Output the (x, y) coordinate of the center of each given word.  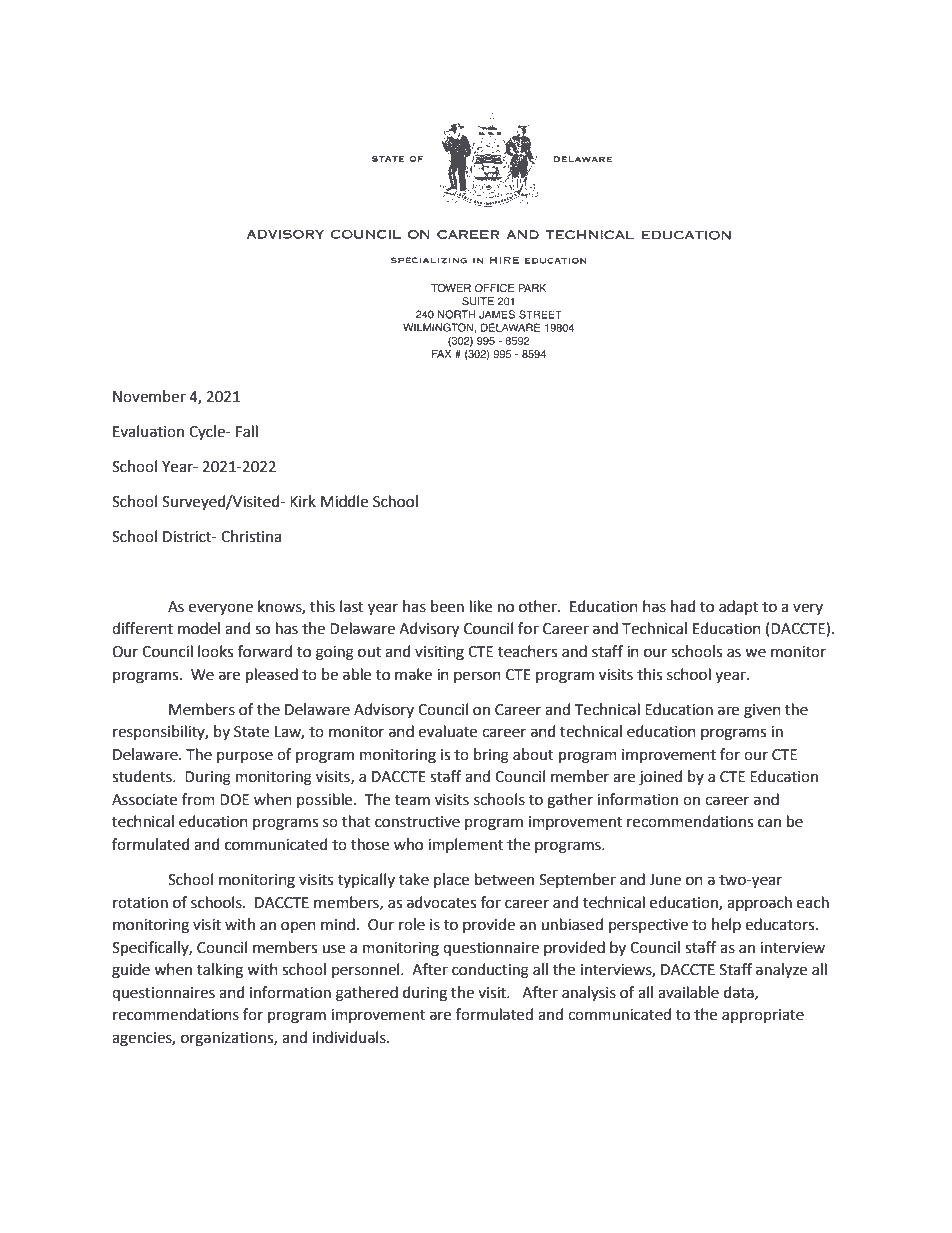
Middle (344, 501)
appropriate (763, 1016)
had (683, 606)
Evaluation (148, 431)
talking (220, 971)
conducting (490, 971)
